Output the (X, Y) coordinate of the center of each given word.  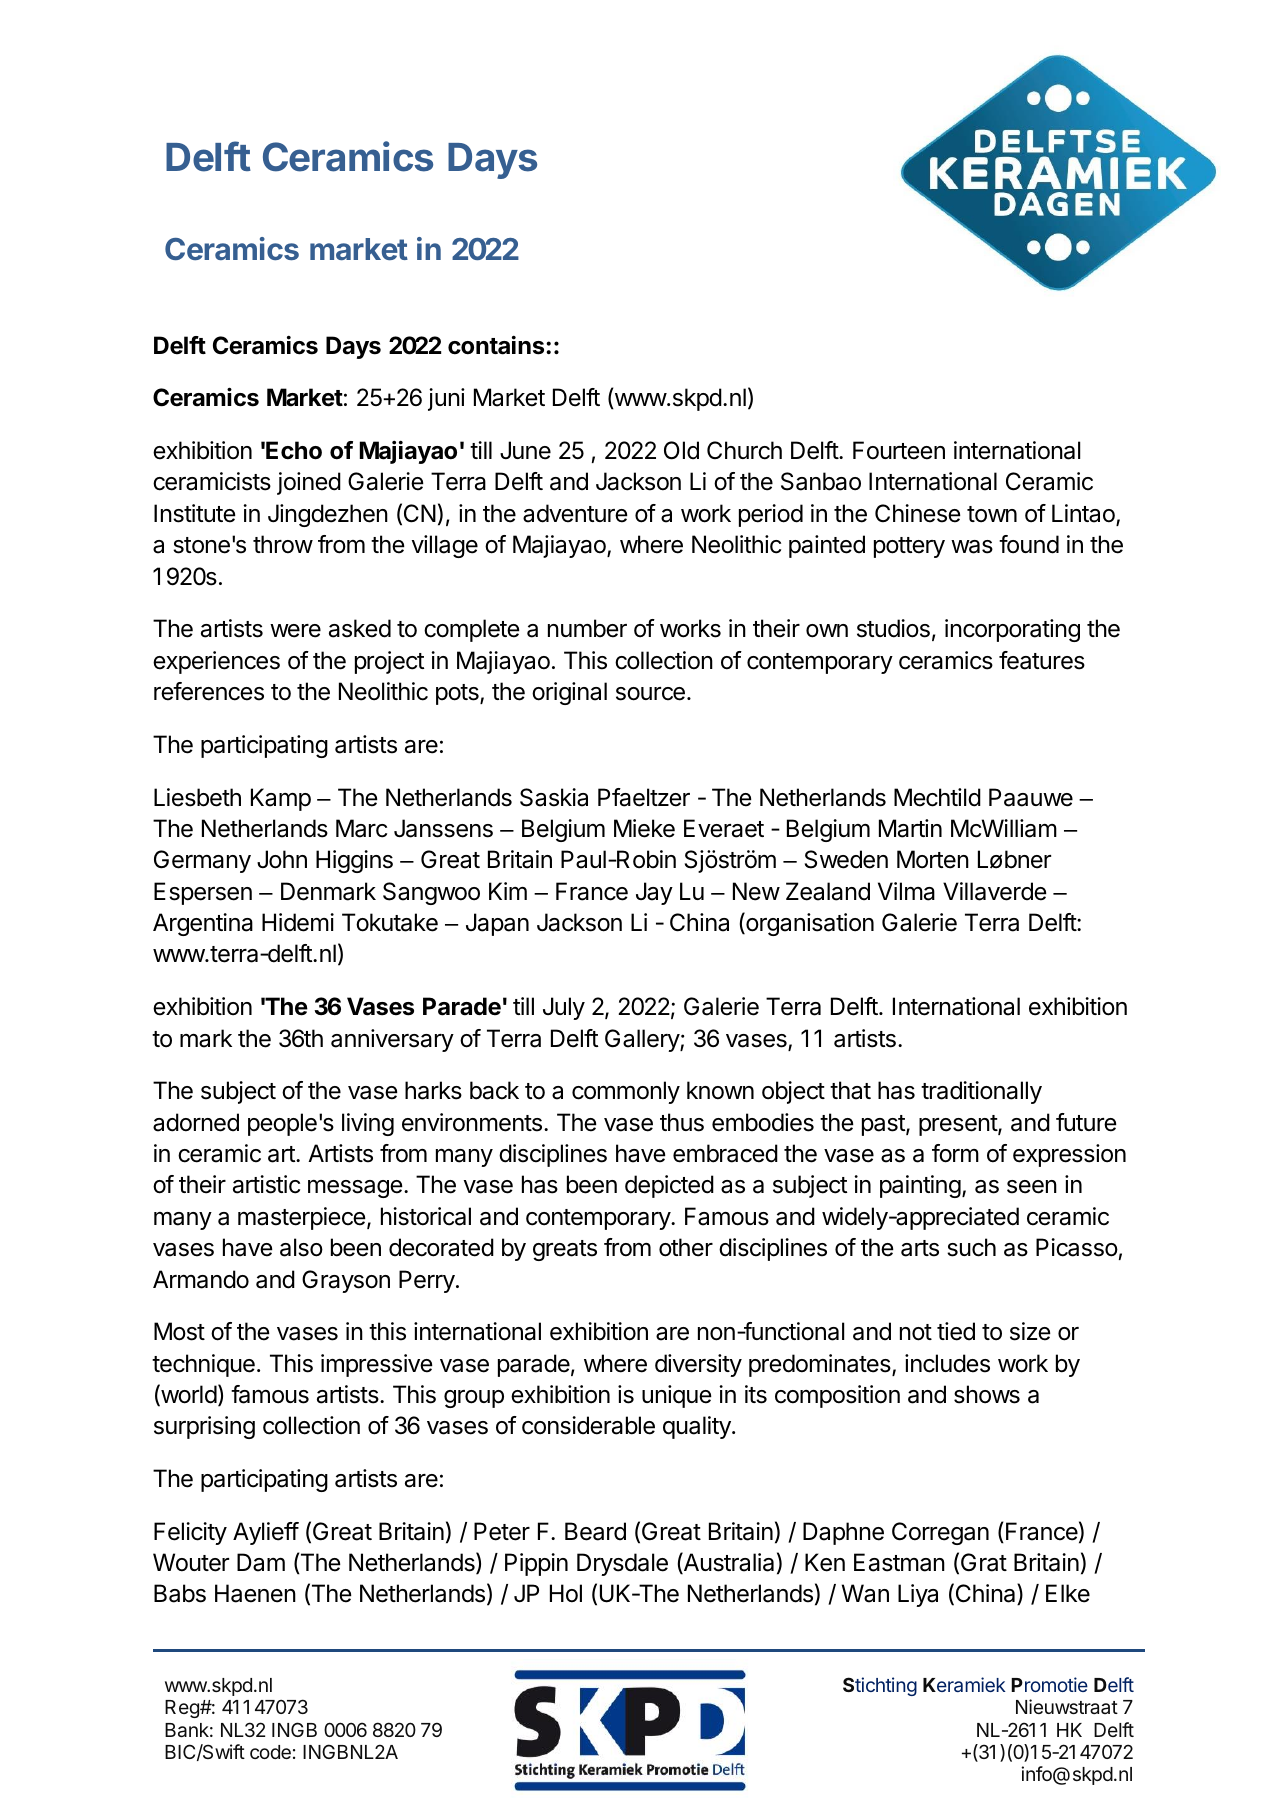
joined (309, 483)
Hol (566, 1593)
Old (681, 450)
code (270, 1752)
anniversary (392, 1040)
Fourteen (899, 450)
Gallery (643, 1040)
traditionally (981, 1092)
